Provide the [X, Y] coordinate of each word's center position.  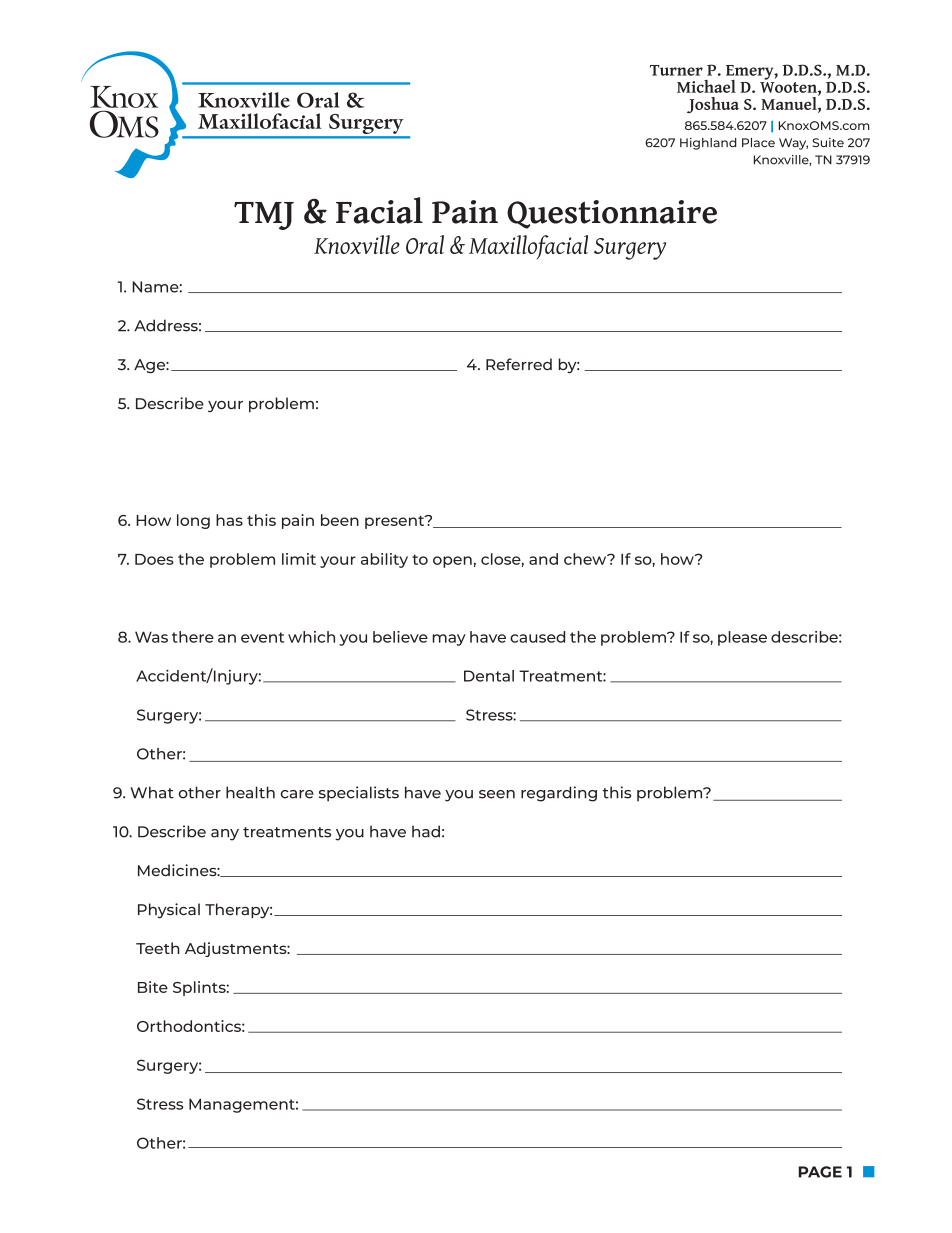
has [229, 520]
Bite [153, 987]
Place [758, 142]
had [426, 831]
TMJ [264, 216]
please [742, 638]
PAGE [820, 1172]
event [262, 637]
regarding [559, 794]
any [225, 835]
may [449, 640]
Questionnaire [612, 214]
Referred [519, 364]
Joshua [713, 105]
